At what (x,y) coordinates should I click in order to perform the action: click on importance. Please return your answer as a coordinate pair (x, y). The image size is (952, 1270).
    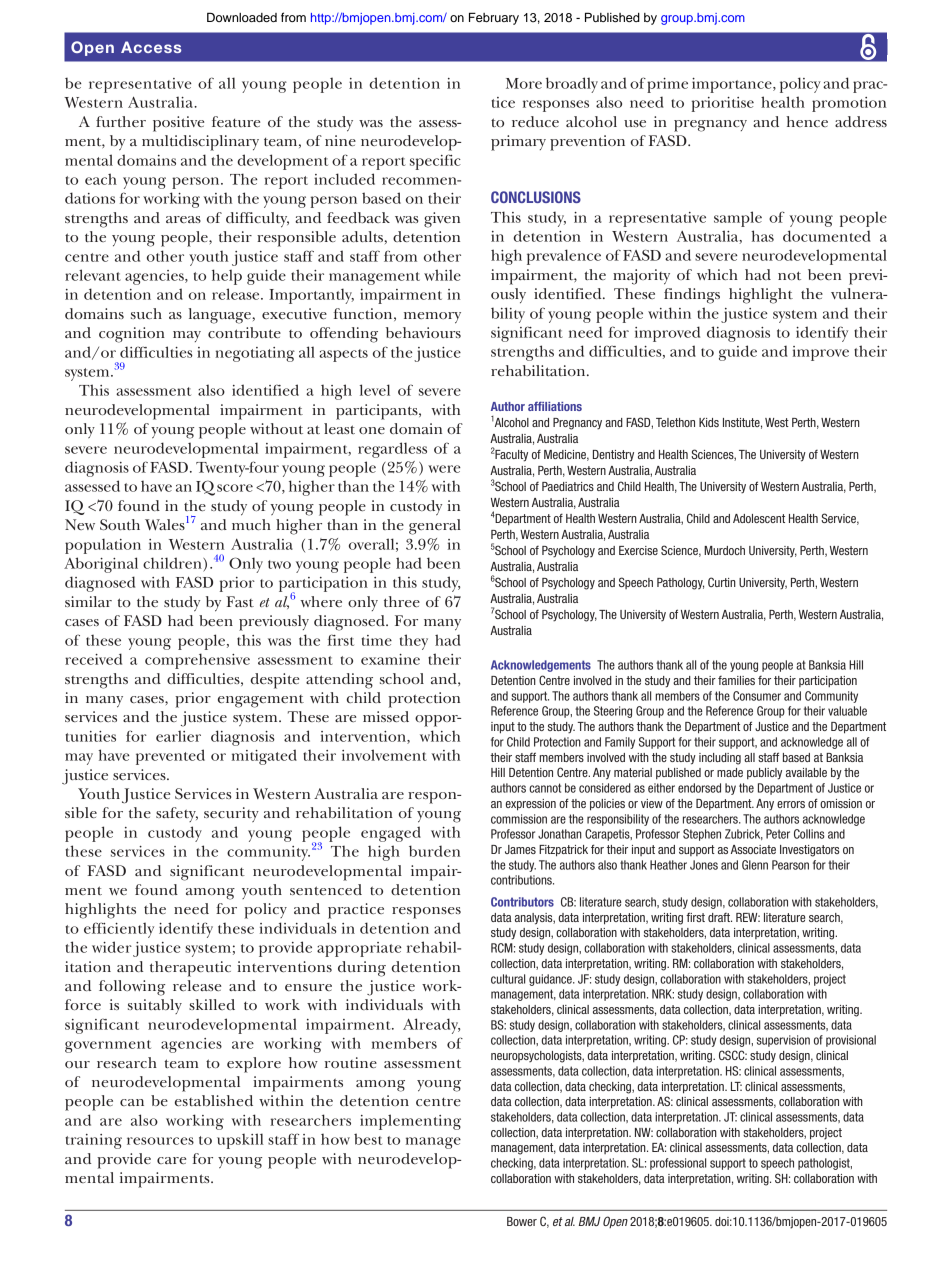
    Looking at the image, I should click on (733, 85).
